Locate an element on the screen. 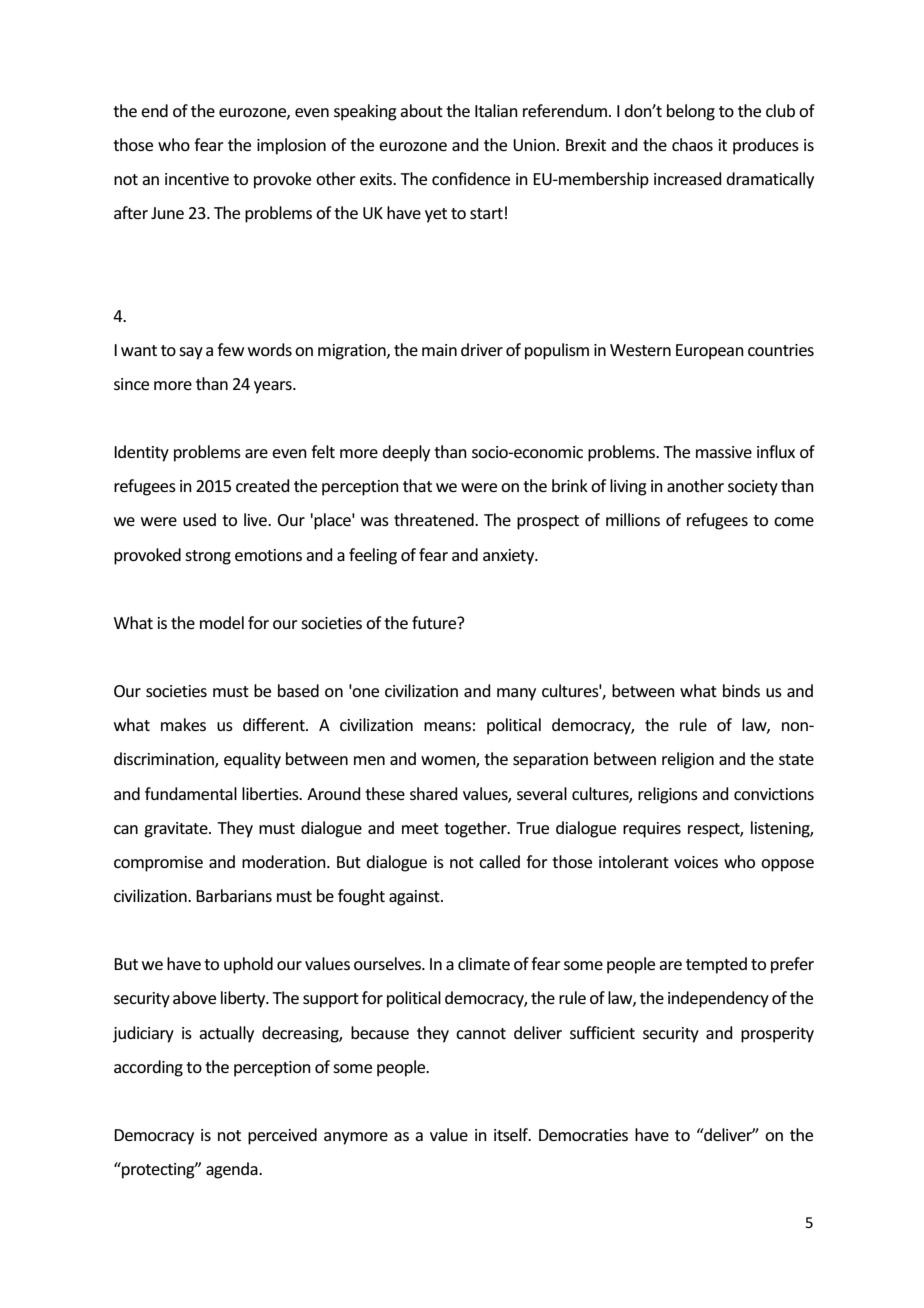 The width and height of the screenshot is (924, 1308). incentive is located at coordinates (197, 179).
